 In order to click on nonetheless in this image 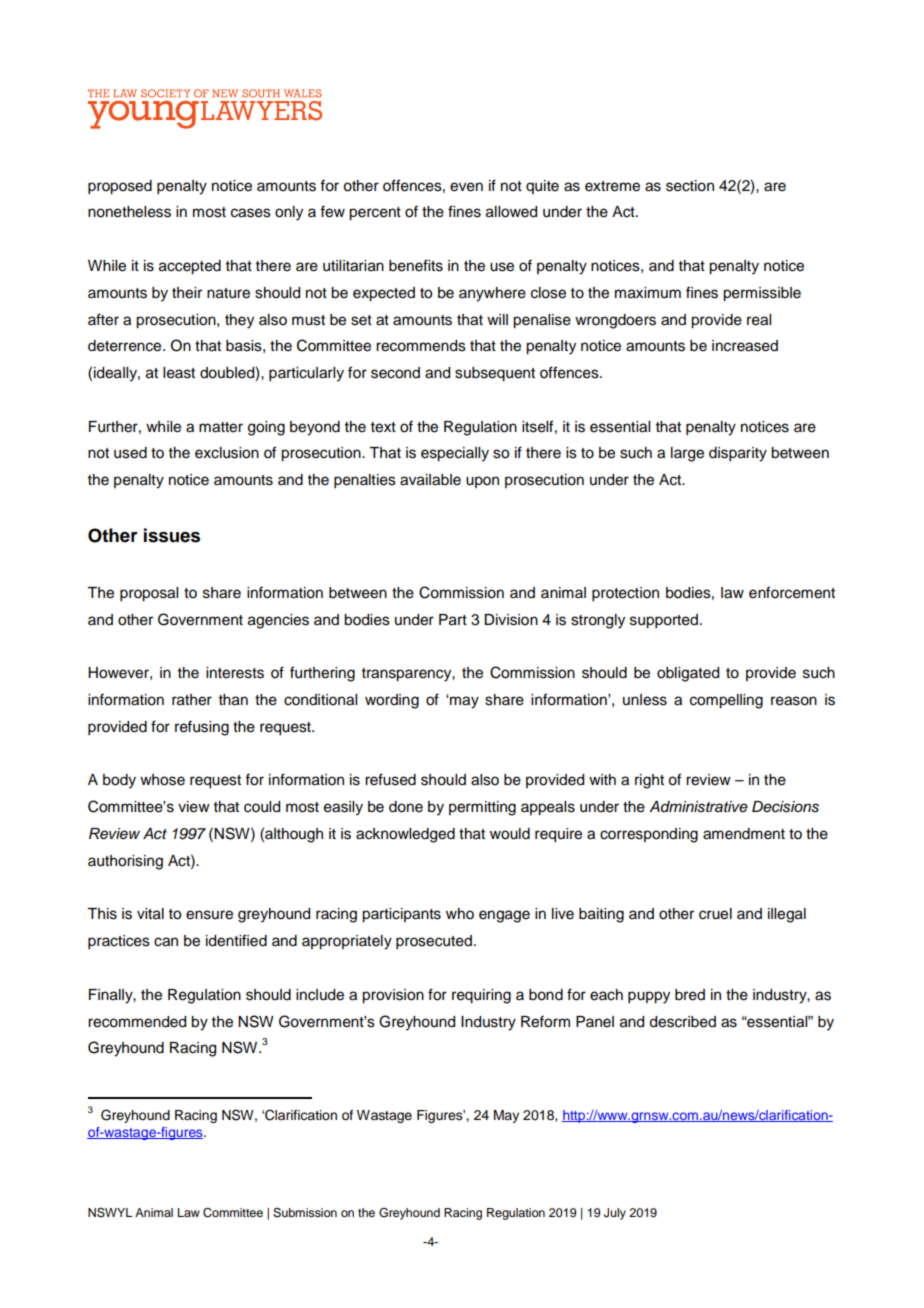, I will do `click(129, 212)`.
